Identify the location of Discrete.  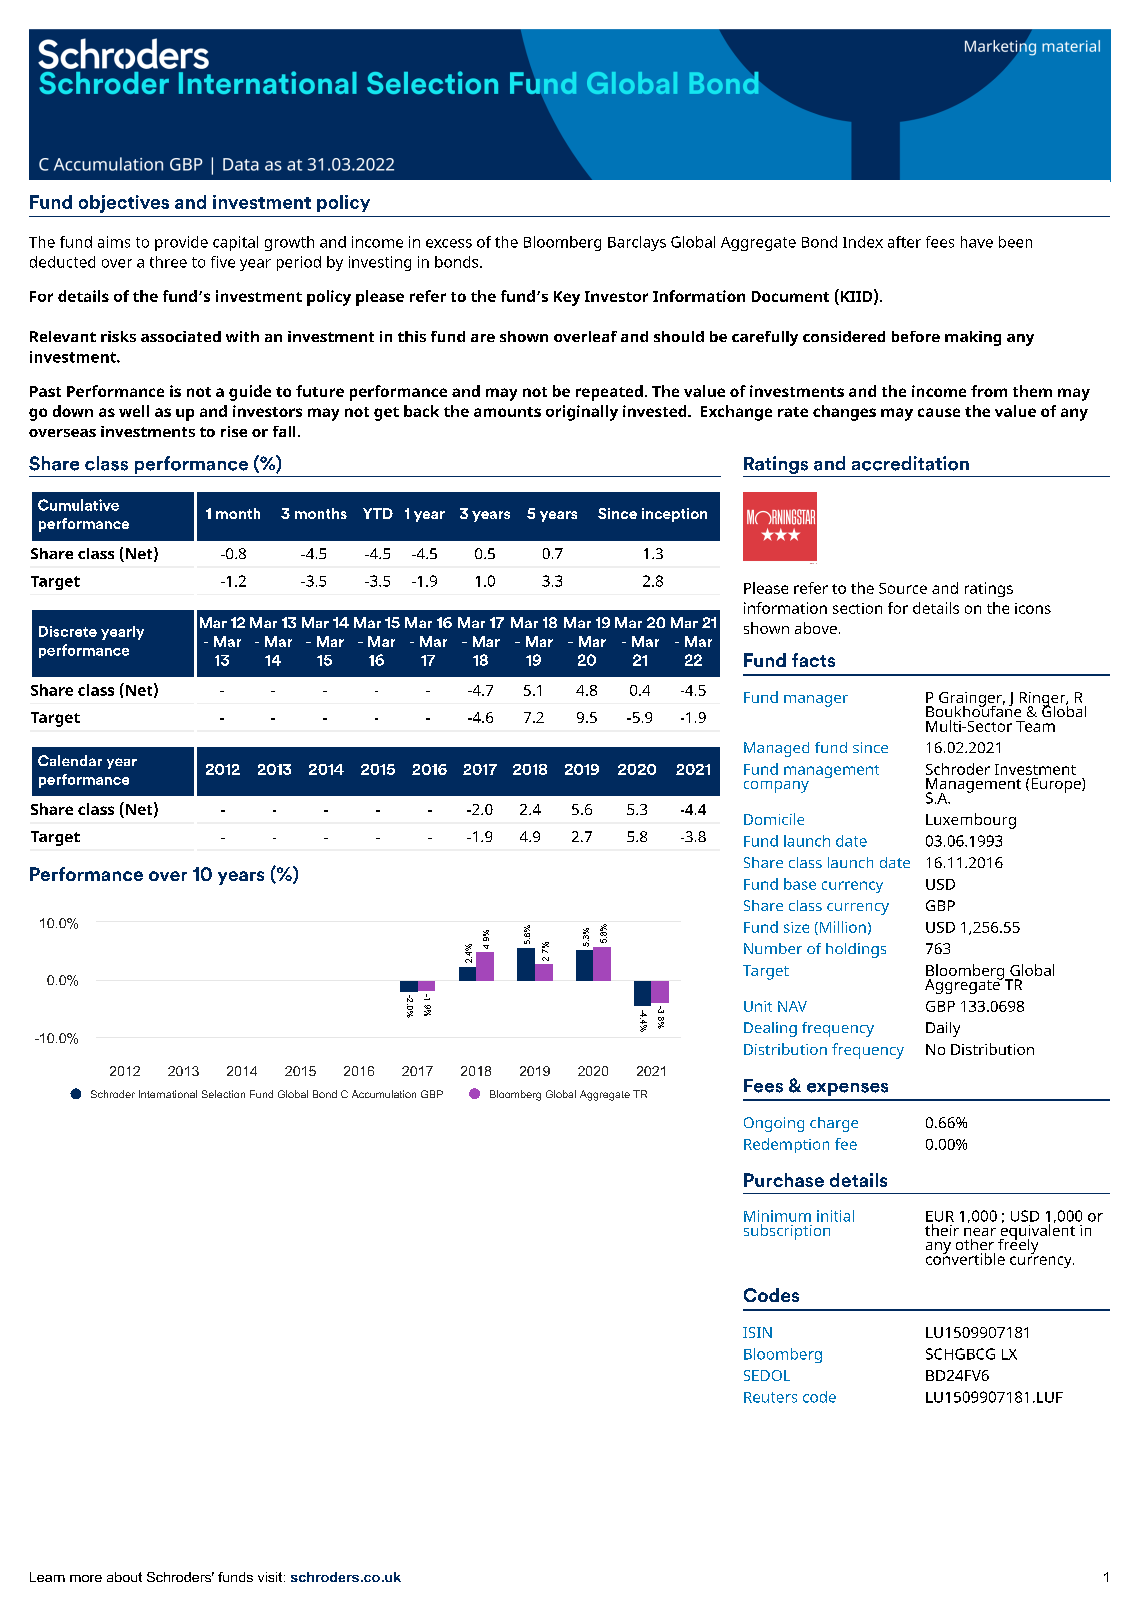
(68, 631).
